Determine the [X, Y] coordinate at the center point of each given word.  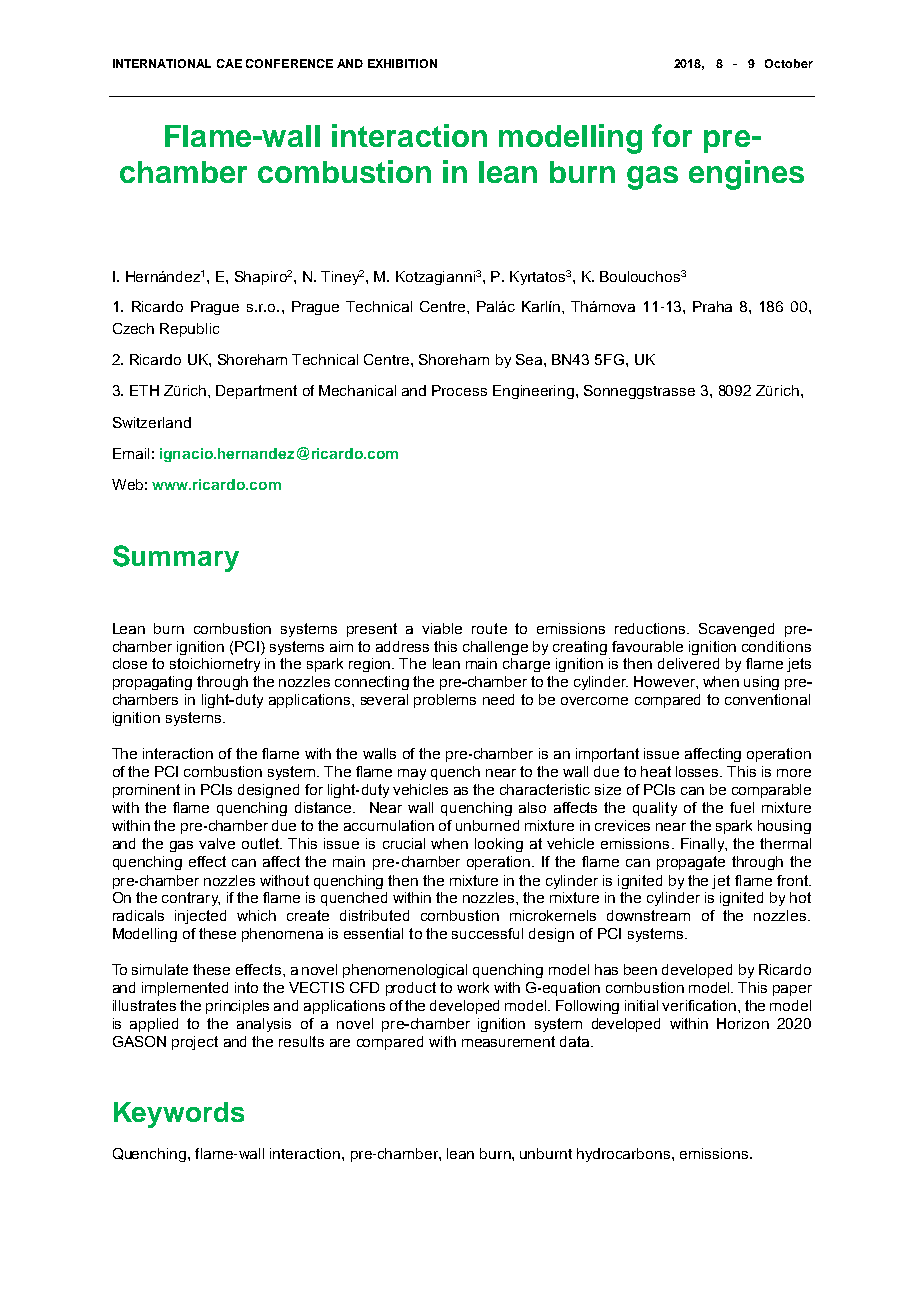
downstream [648, 915]
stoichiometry [215, 665]
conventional [767, 699]
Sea [530, 359]
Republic [189, 330]
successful [487, 933]
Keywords [179, 1115]
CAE [229, 63]
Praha [712, 306]
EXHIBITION [402, 63]
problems [445, 701]
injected [200, 917]
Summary [176, 558]
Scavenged [736, 630]
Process [459, 390]
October [789, 63]
